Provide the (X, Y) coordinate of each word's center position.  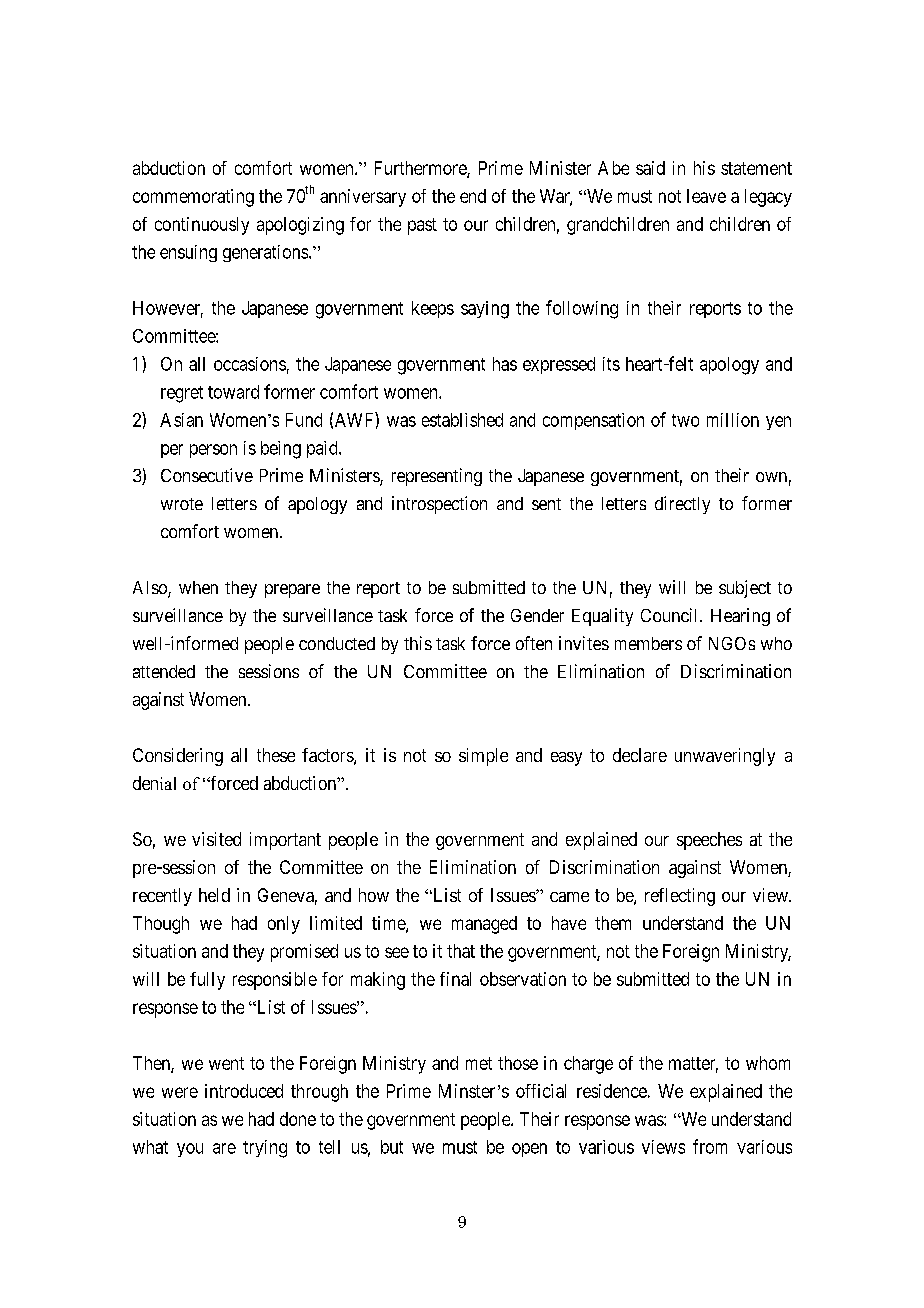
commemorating (193, 198)
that (461, 951)
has (505, 364)
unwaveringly (725, 757)
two (685, 420)
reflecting (680, 897)
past (422, 226)
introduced (244, 1091)
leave (706, 196)
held (214, 895)
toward (233, 392)
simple (483, 757)
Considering (178, 757)
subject (745, 589)
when (198, 587)
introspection (439, 505)
